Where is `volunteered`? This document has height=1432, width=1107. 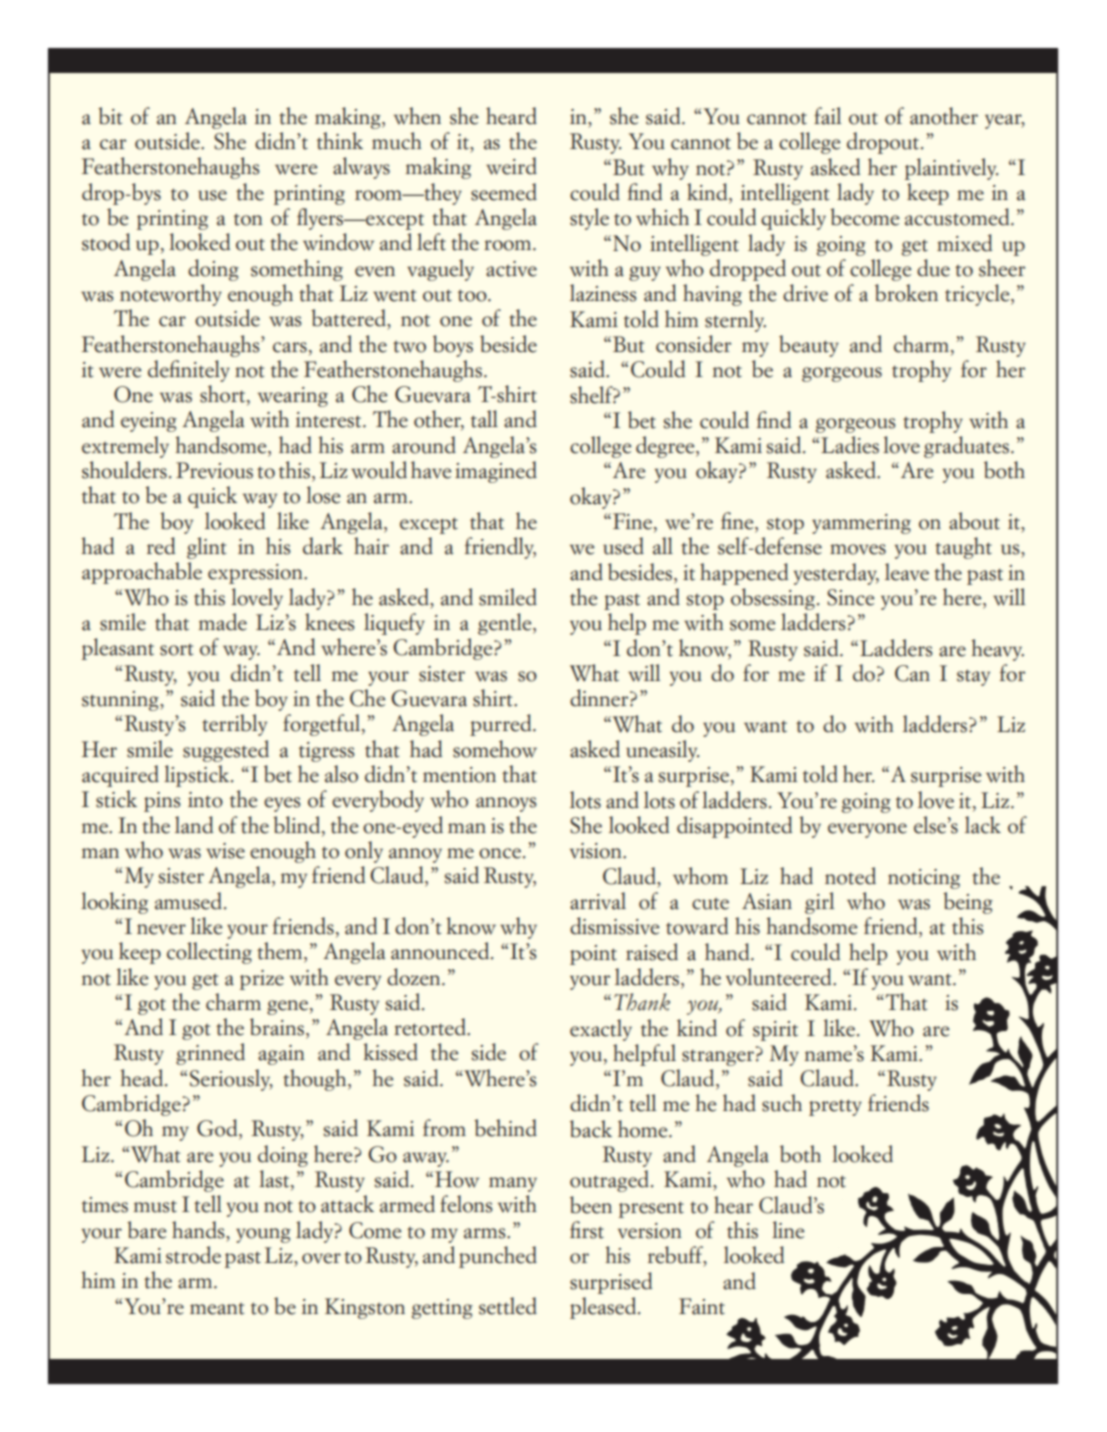
volunteered is located at coordinates (780, 977).
